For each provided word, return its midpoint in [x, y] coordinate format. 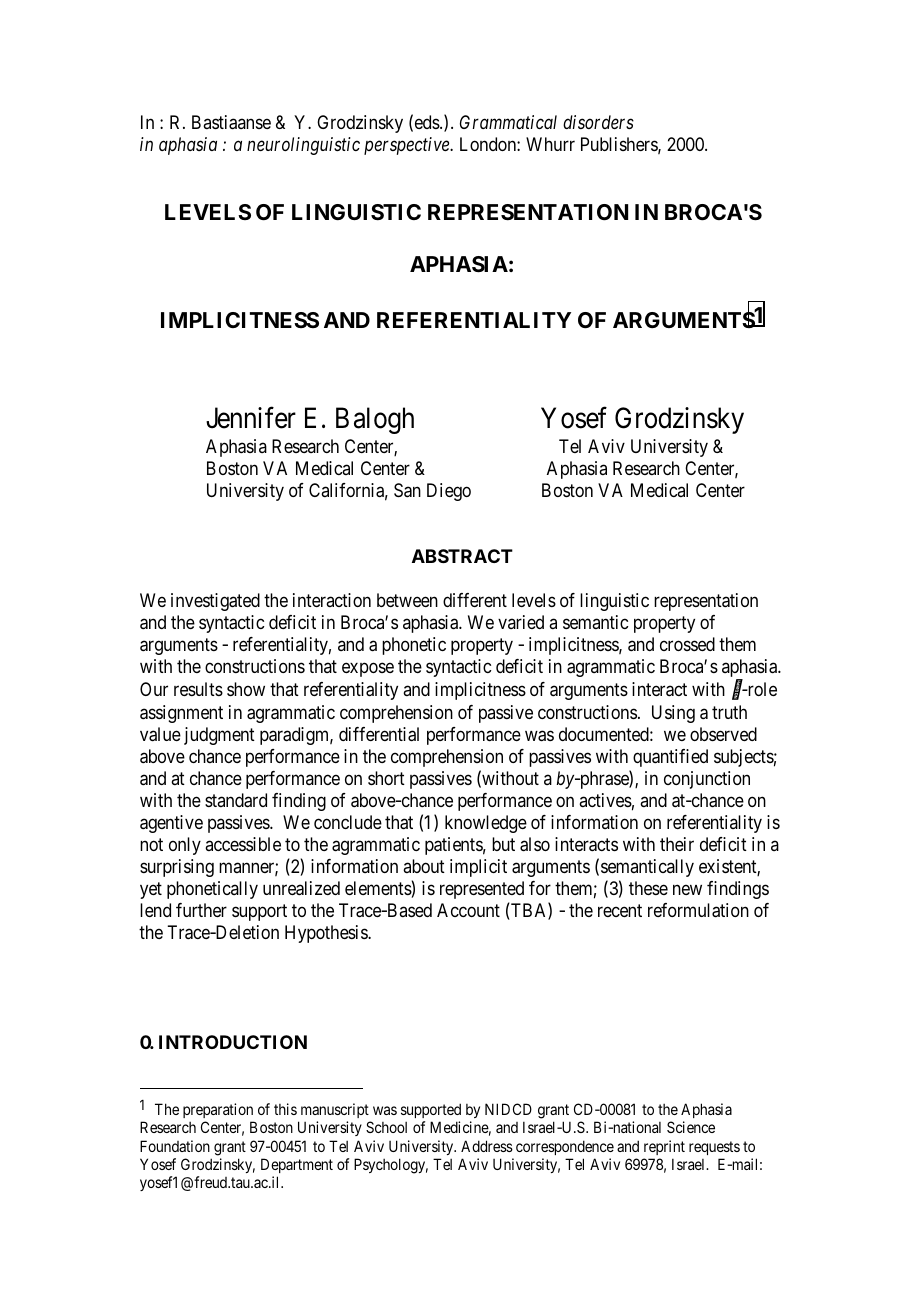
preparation [218, 1110]
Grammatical [508, 122]
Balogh [375, 420]
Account [468, 910]
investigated [215, 602]
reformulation [698, 910]
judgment [219, 736]
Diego [449, 492]
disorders [598, 122]
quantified [670, 758]
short [386, 778]
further [201, 910]
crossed [687, 644]
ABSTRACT [462, 556]
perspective [407, 146]
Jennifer [251, 418]
